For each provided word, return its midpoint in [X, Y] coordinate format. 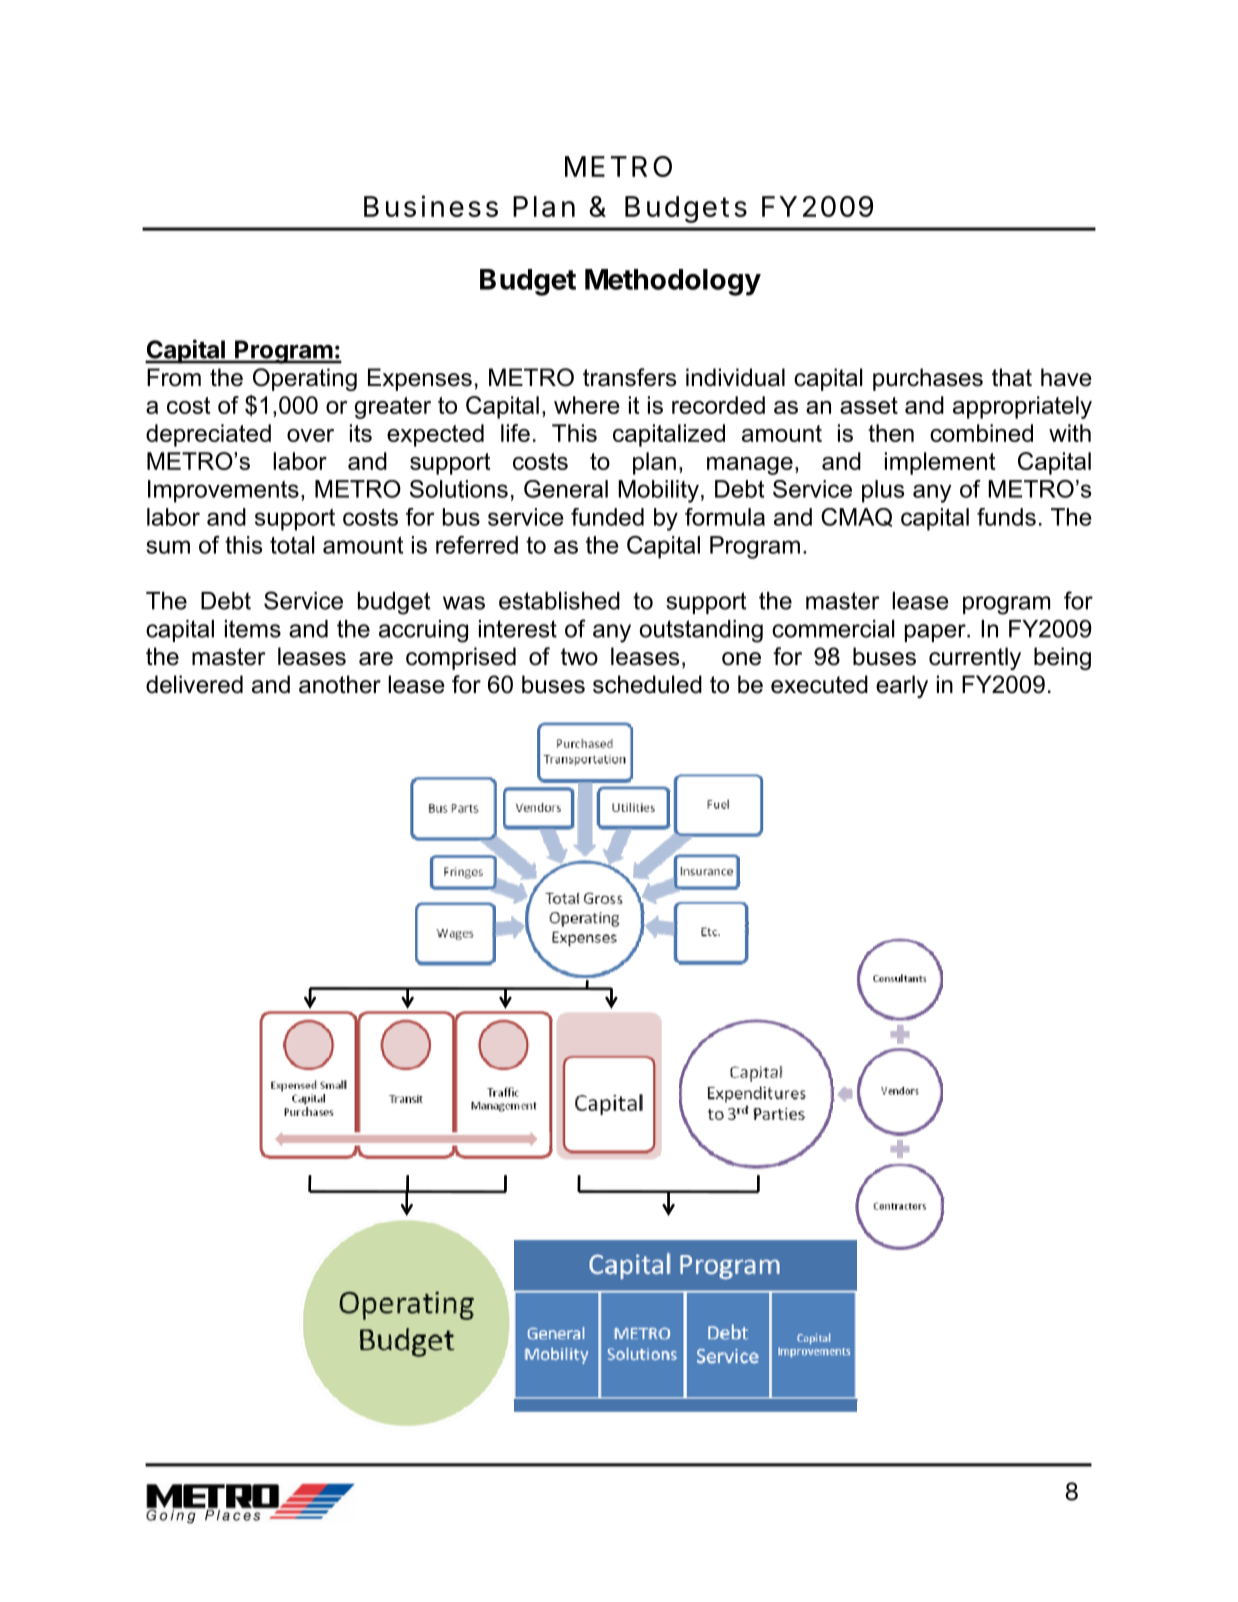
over [310, 435]
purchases [928, 379]
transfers [629, 377]
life [515, 433]
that [1012, 377]
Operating [305, 379]
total [292, 545]
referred [477, 545]
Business [431, 206]
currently [975, 658]
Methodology [673, 282]
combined [981, 433]
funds [1006, 517]
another [340, 684]
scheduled [647, 684]
